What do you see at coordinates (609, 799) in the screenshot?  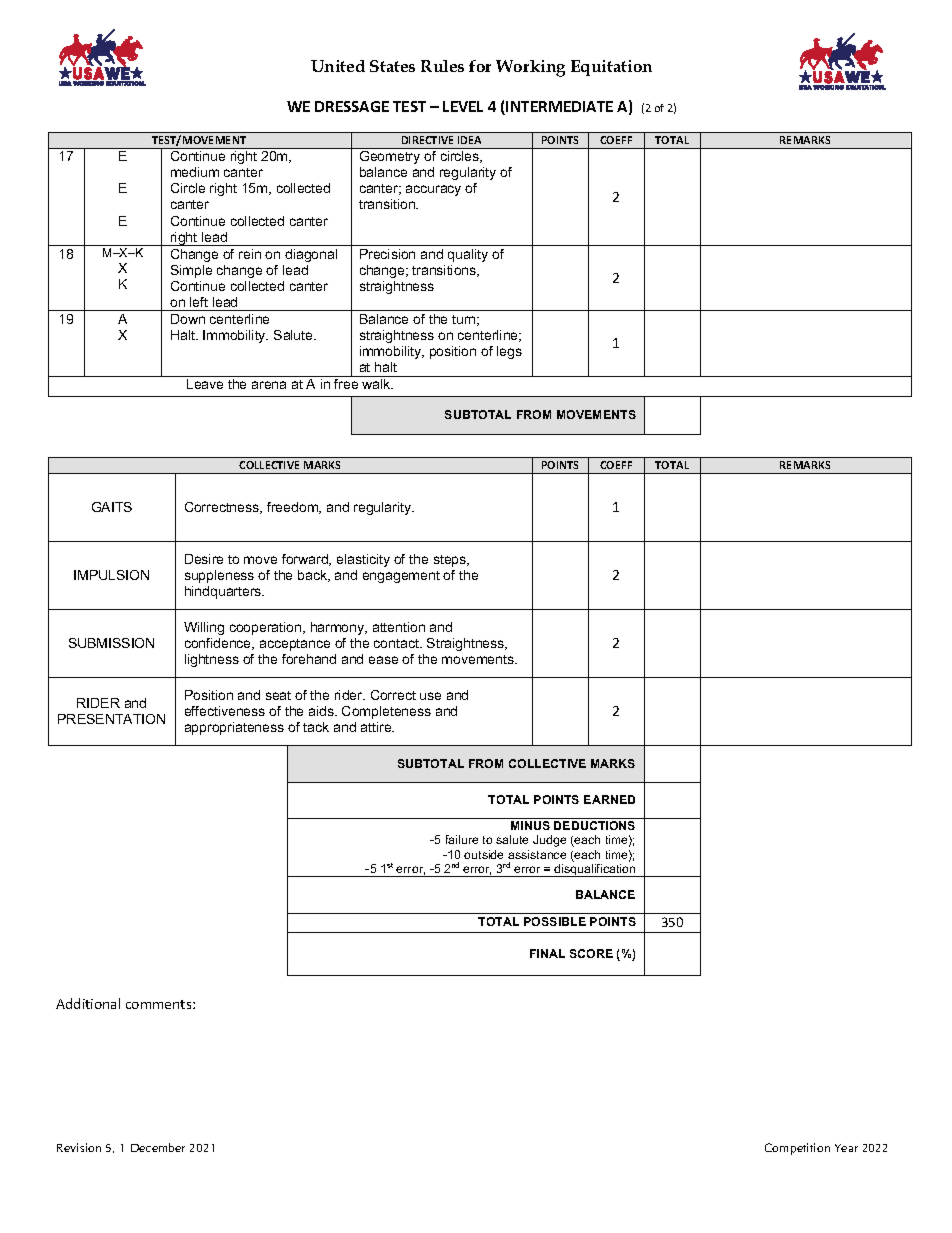 I see `EARNED` at bounding box center [609, 799].
